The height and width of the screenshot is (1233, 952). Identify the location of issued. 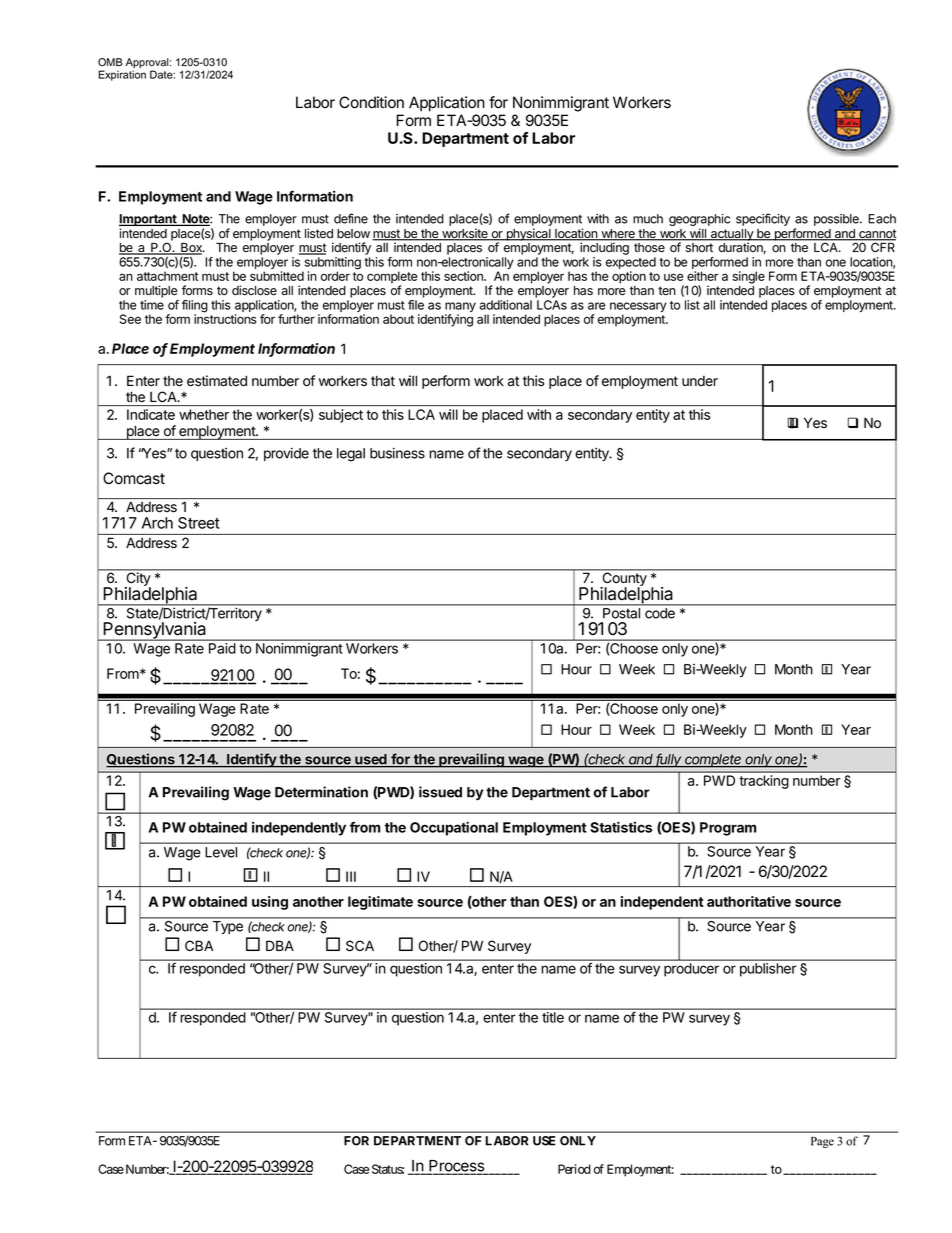
(440, 792).
